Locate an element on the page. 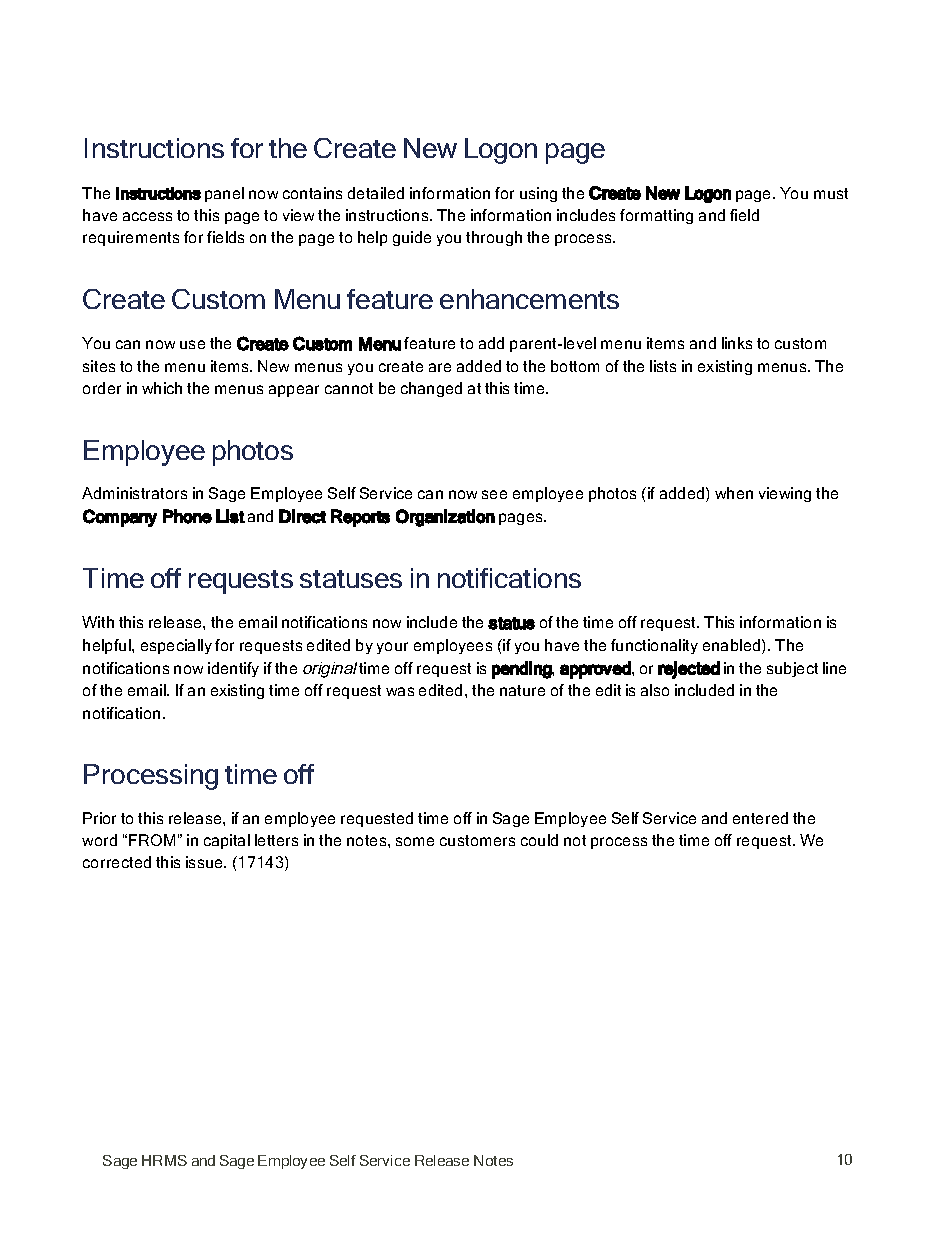  FROM is located at coordinates (152, 840).
